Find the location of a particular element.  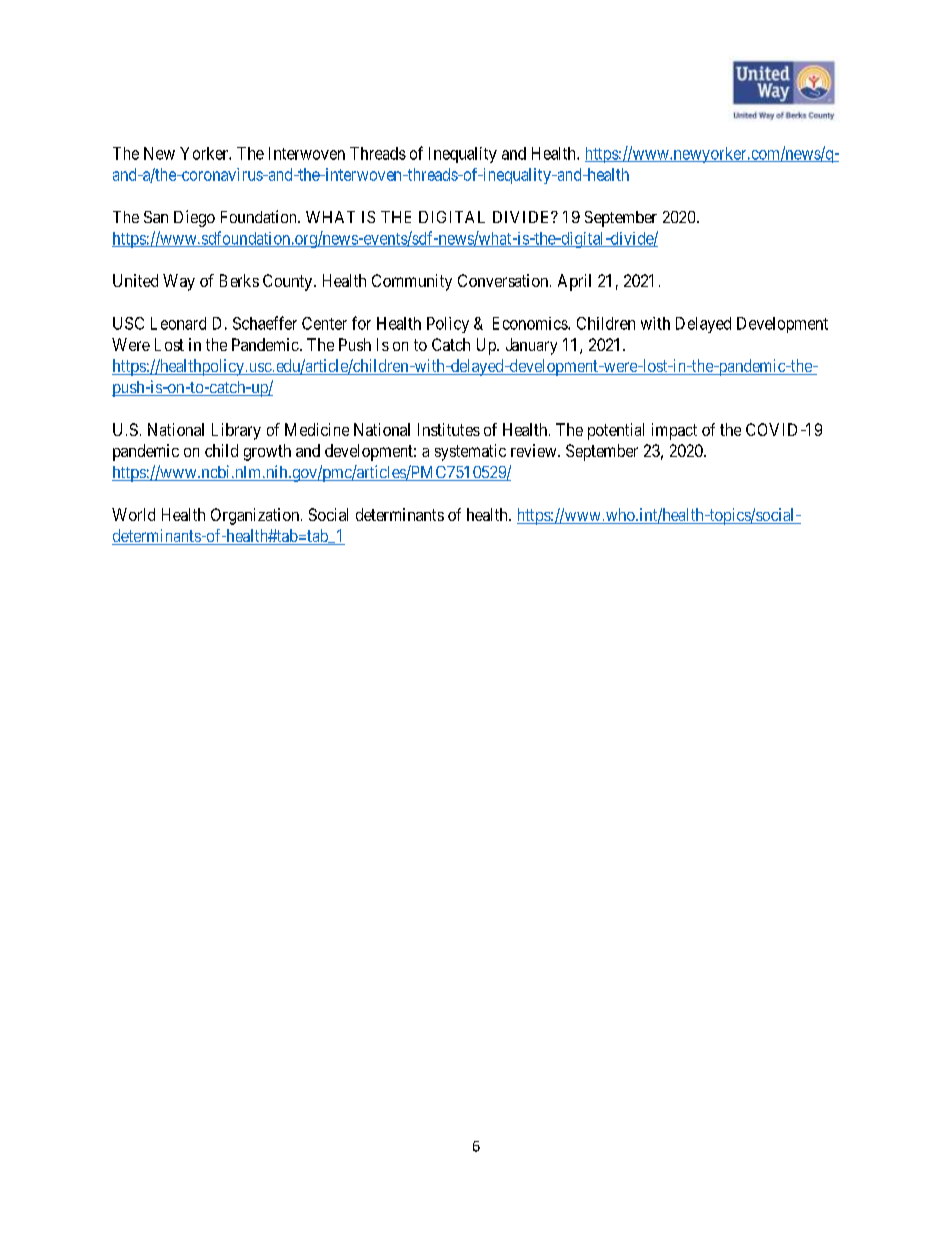

Economics is located at coordinates (531, 323).
